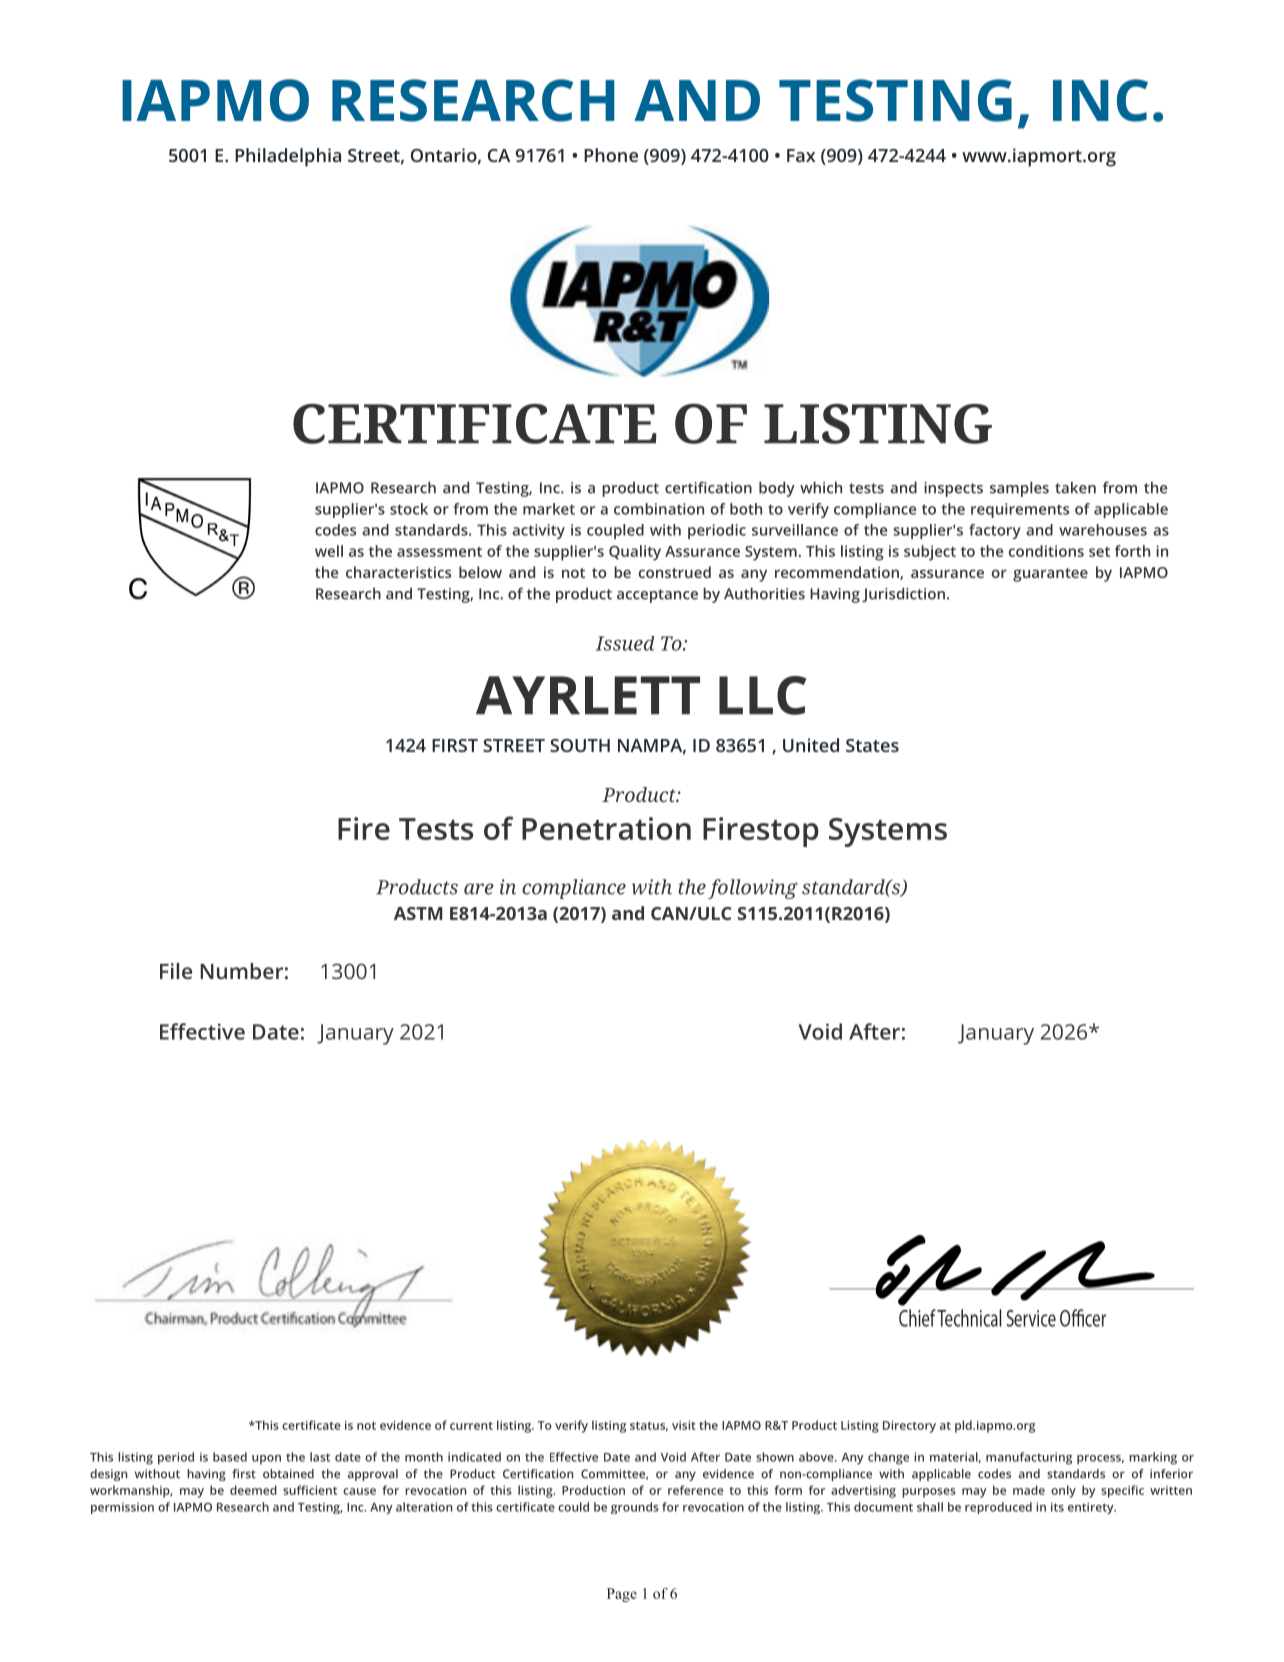  What do you see at coordinates (1050, 575) in the image?
I see `guarantee` at bounding box center [1050, 575].
